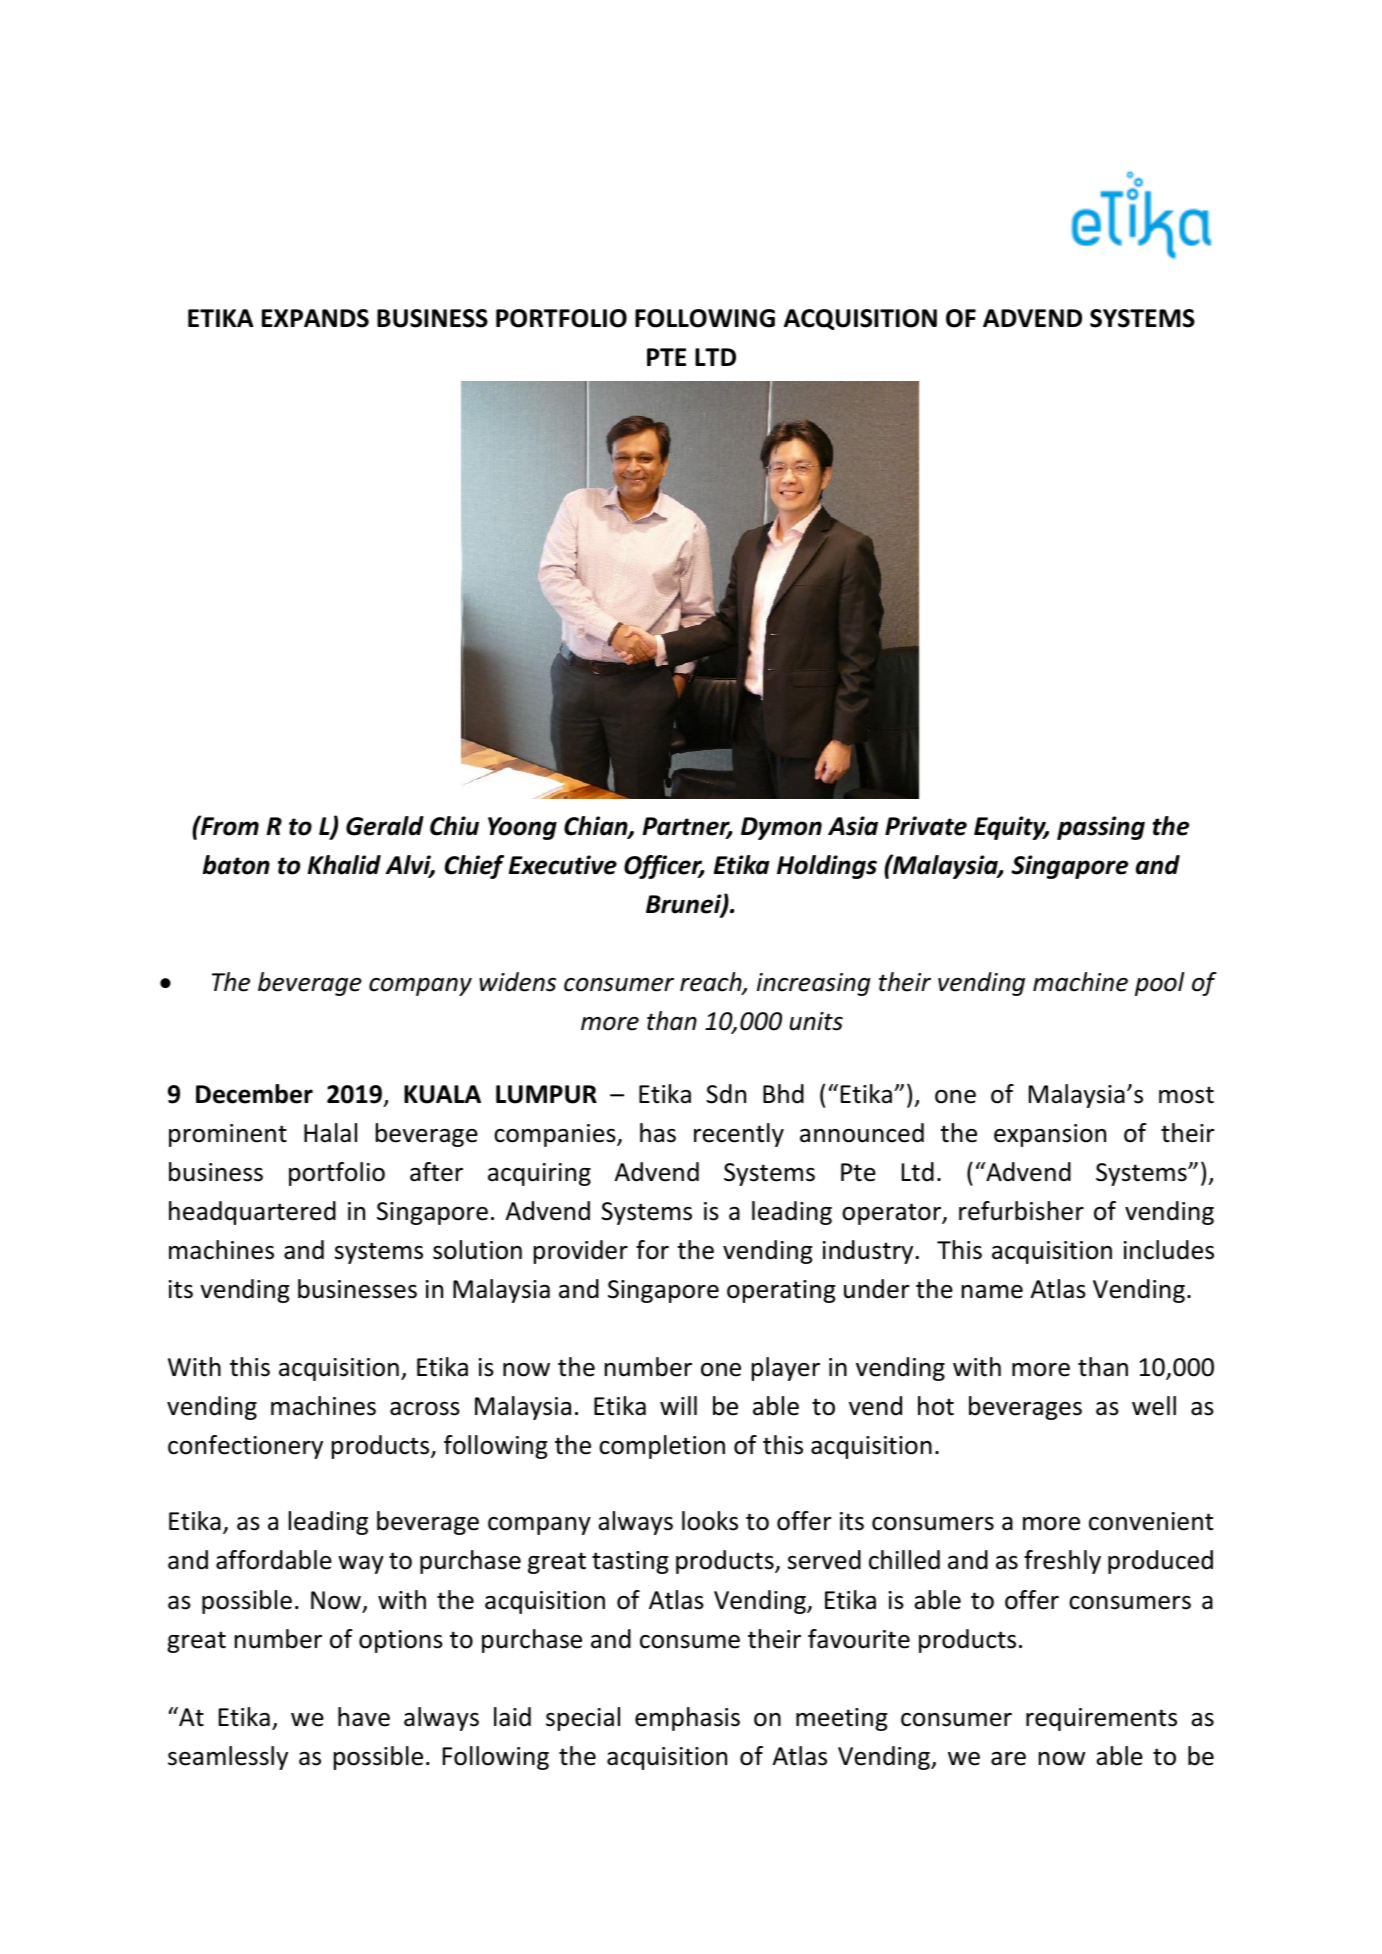 The image size is (1382, 1954). What do you see at coordinates (1159, 984) in the document?
I see `pool` at bounding box center [1159, 984].
